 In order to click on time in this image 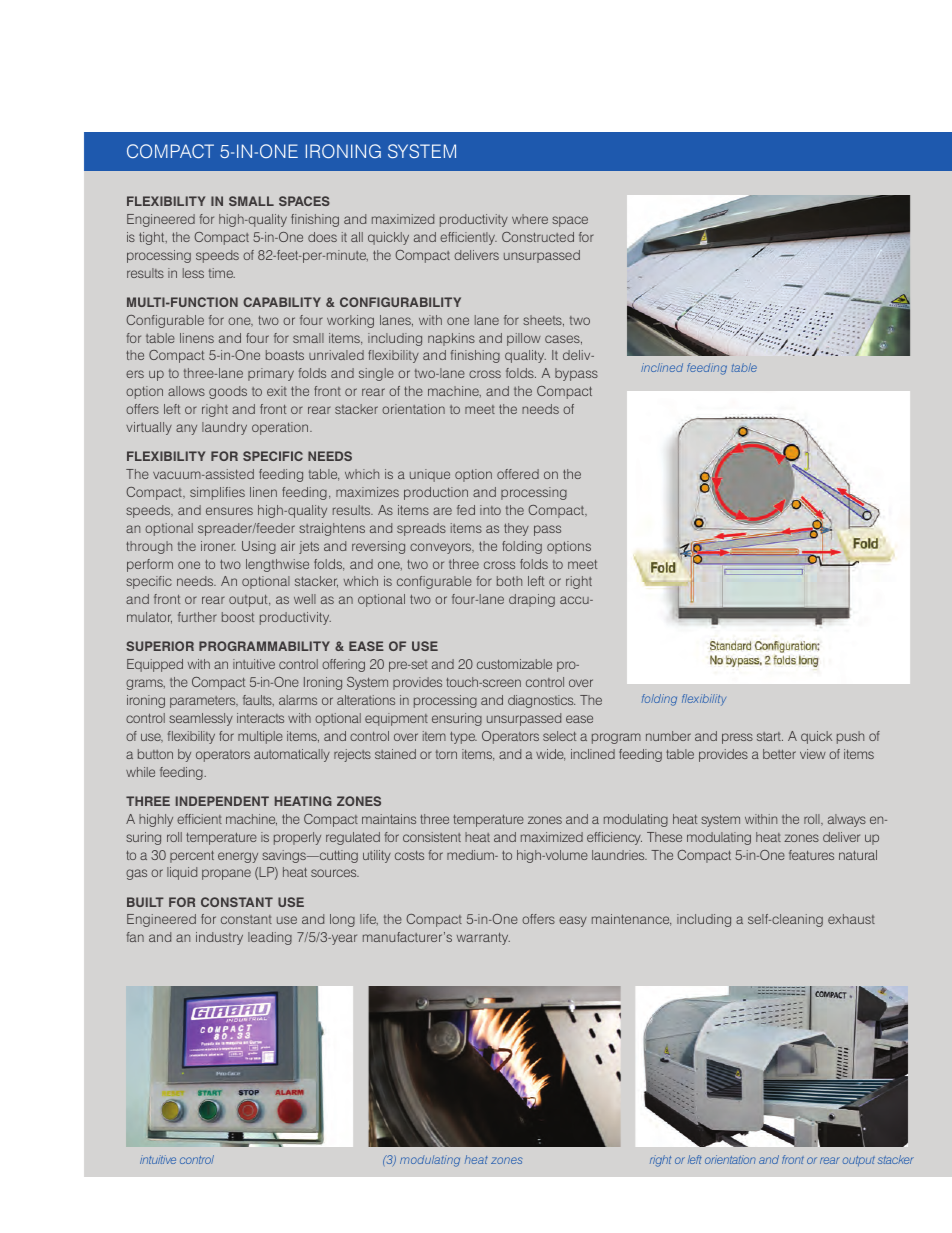, I will do `click(222, 273)`.
